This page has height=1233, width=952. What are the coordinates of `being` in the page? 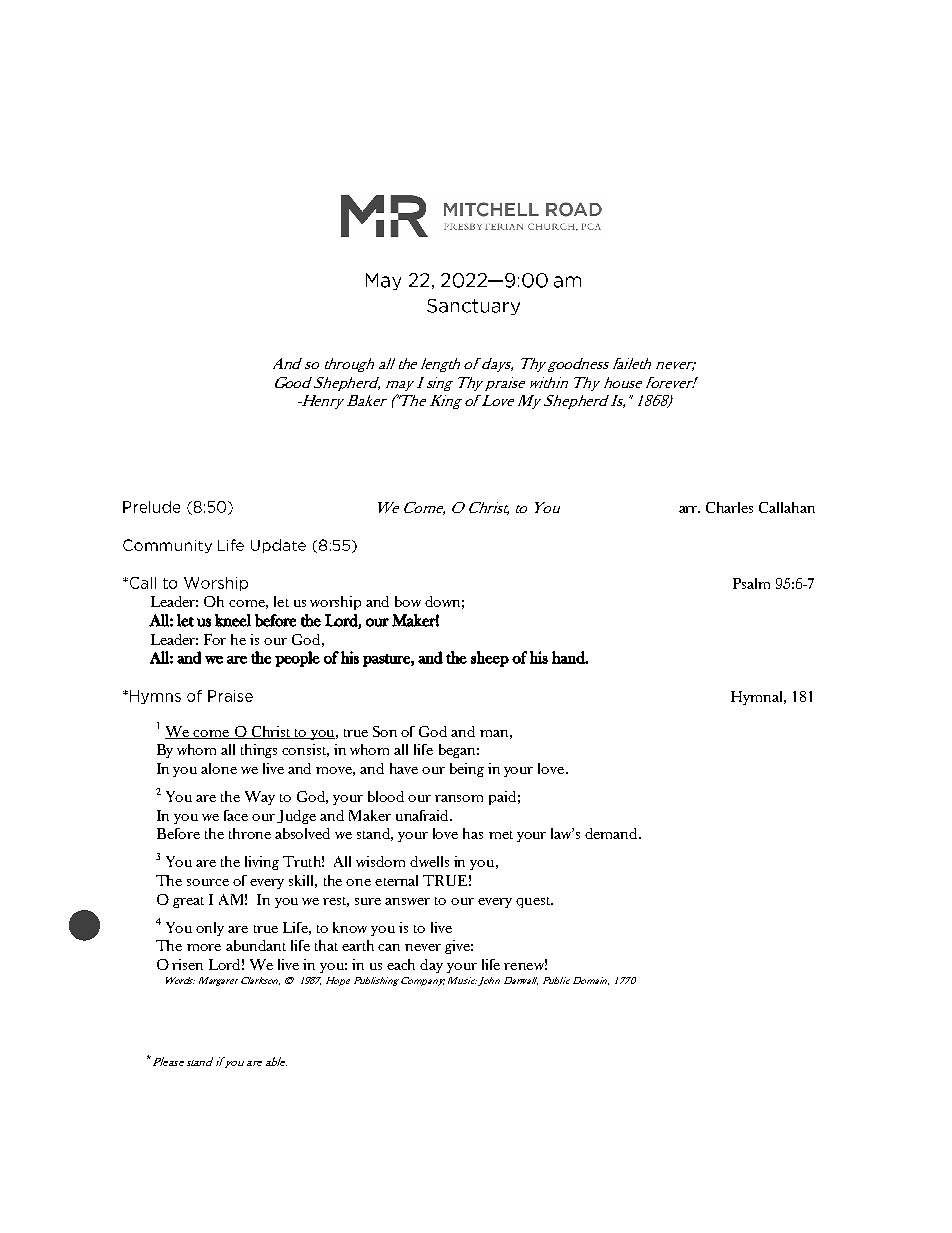 It's located at (467, 770).
